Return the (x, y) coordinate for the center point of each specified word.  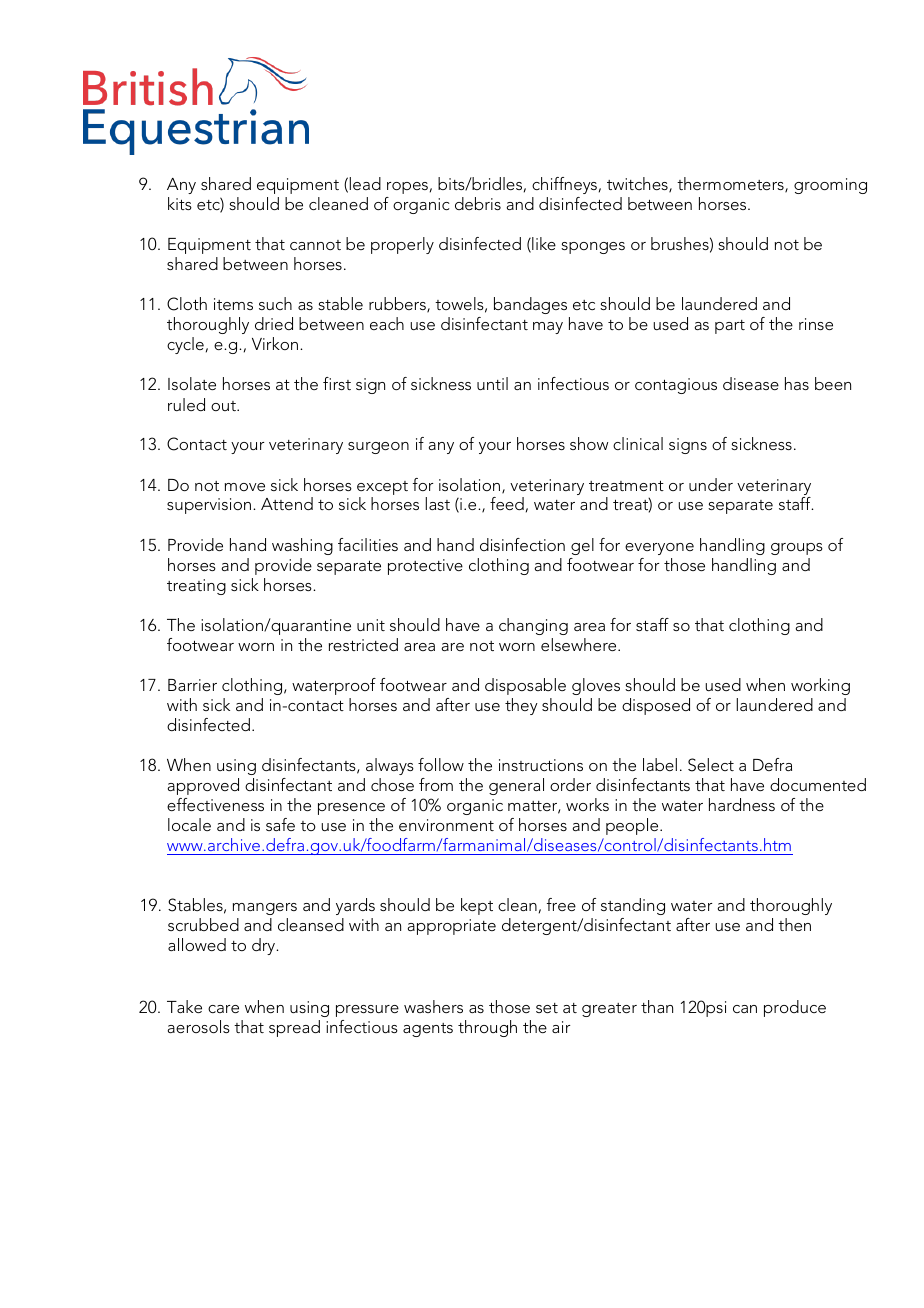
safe (280, 824)
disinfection (522, 544)
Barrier (192, 685)
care (223, 1009)
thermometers (731, 185)
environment (446, 825)
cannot (315, 245)
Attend (287, 503)
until (492, 383)
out (224, 406)
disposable (525, 686)
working (820, 686)
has (797, 383)
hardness (742, 804)
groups (797, 549)
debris (478, 203)
